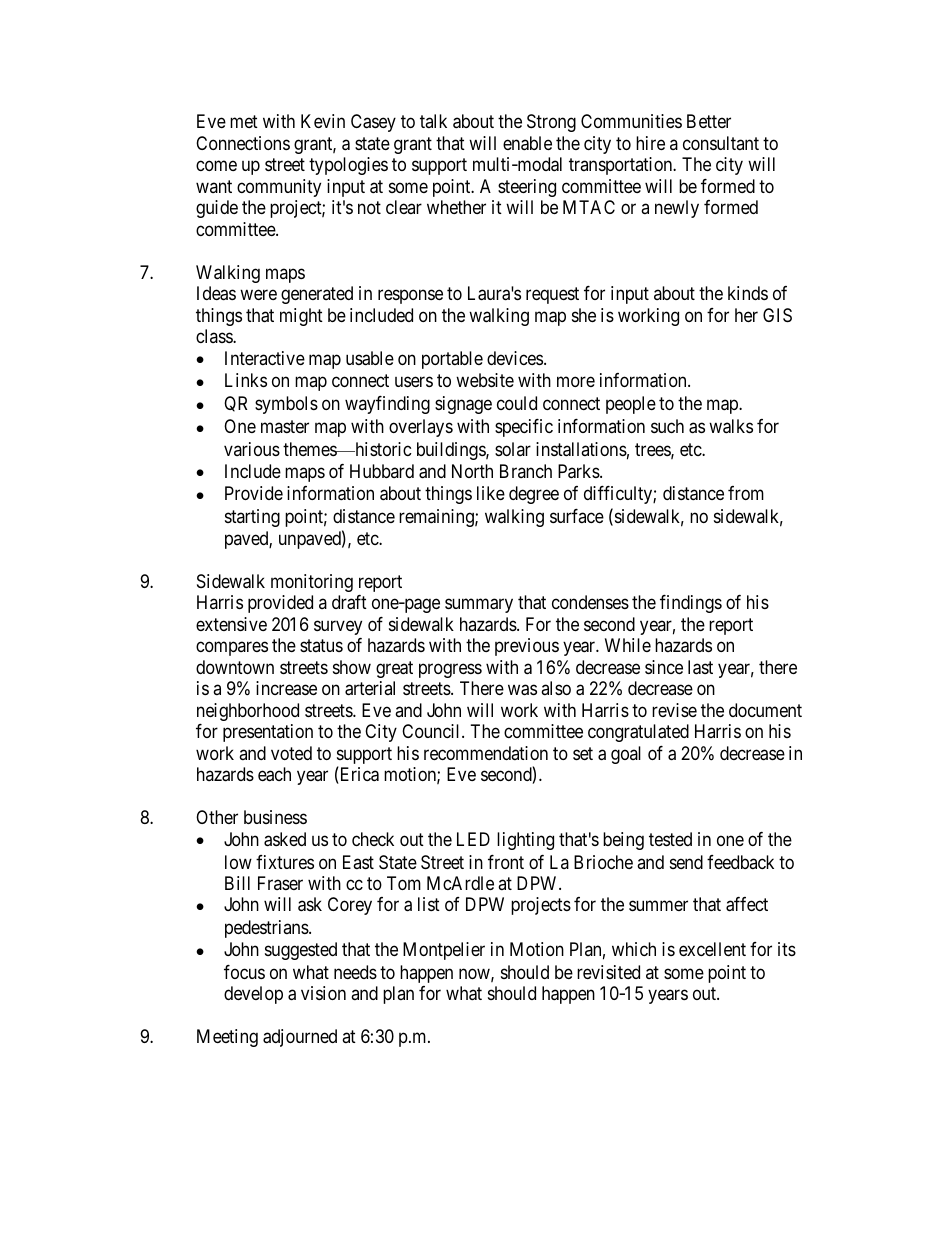  Describe the element at coordinates (527, 143) in the screenshot. I see `enable` at that location.
